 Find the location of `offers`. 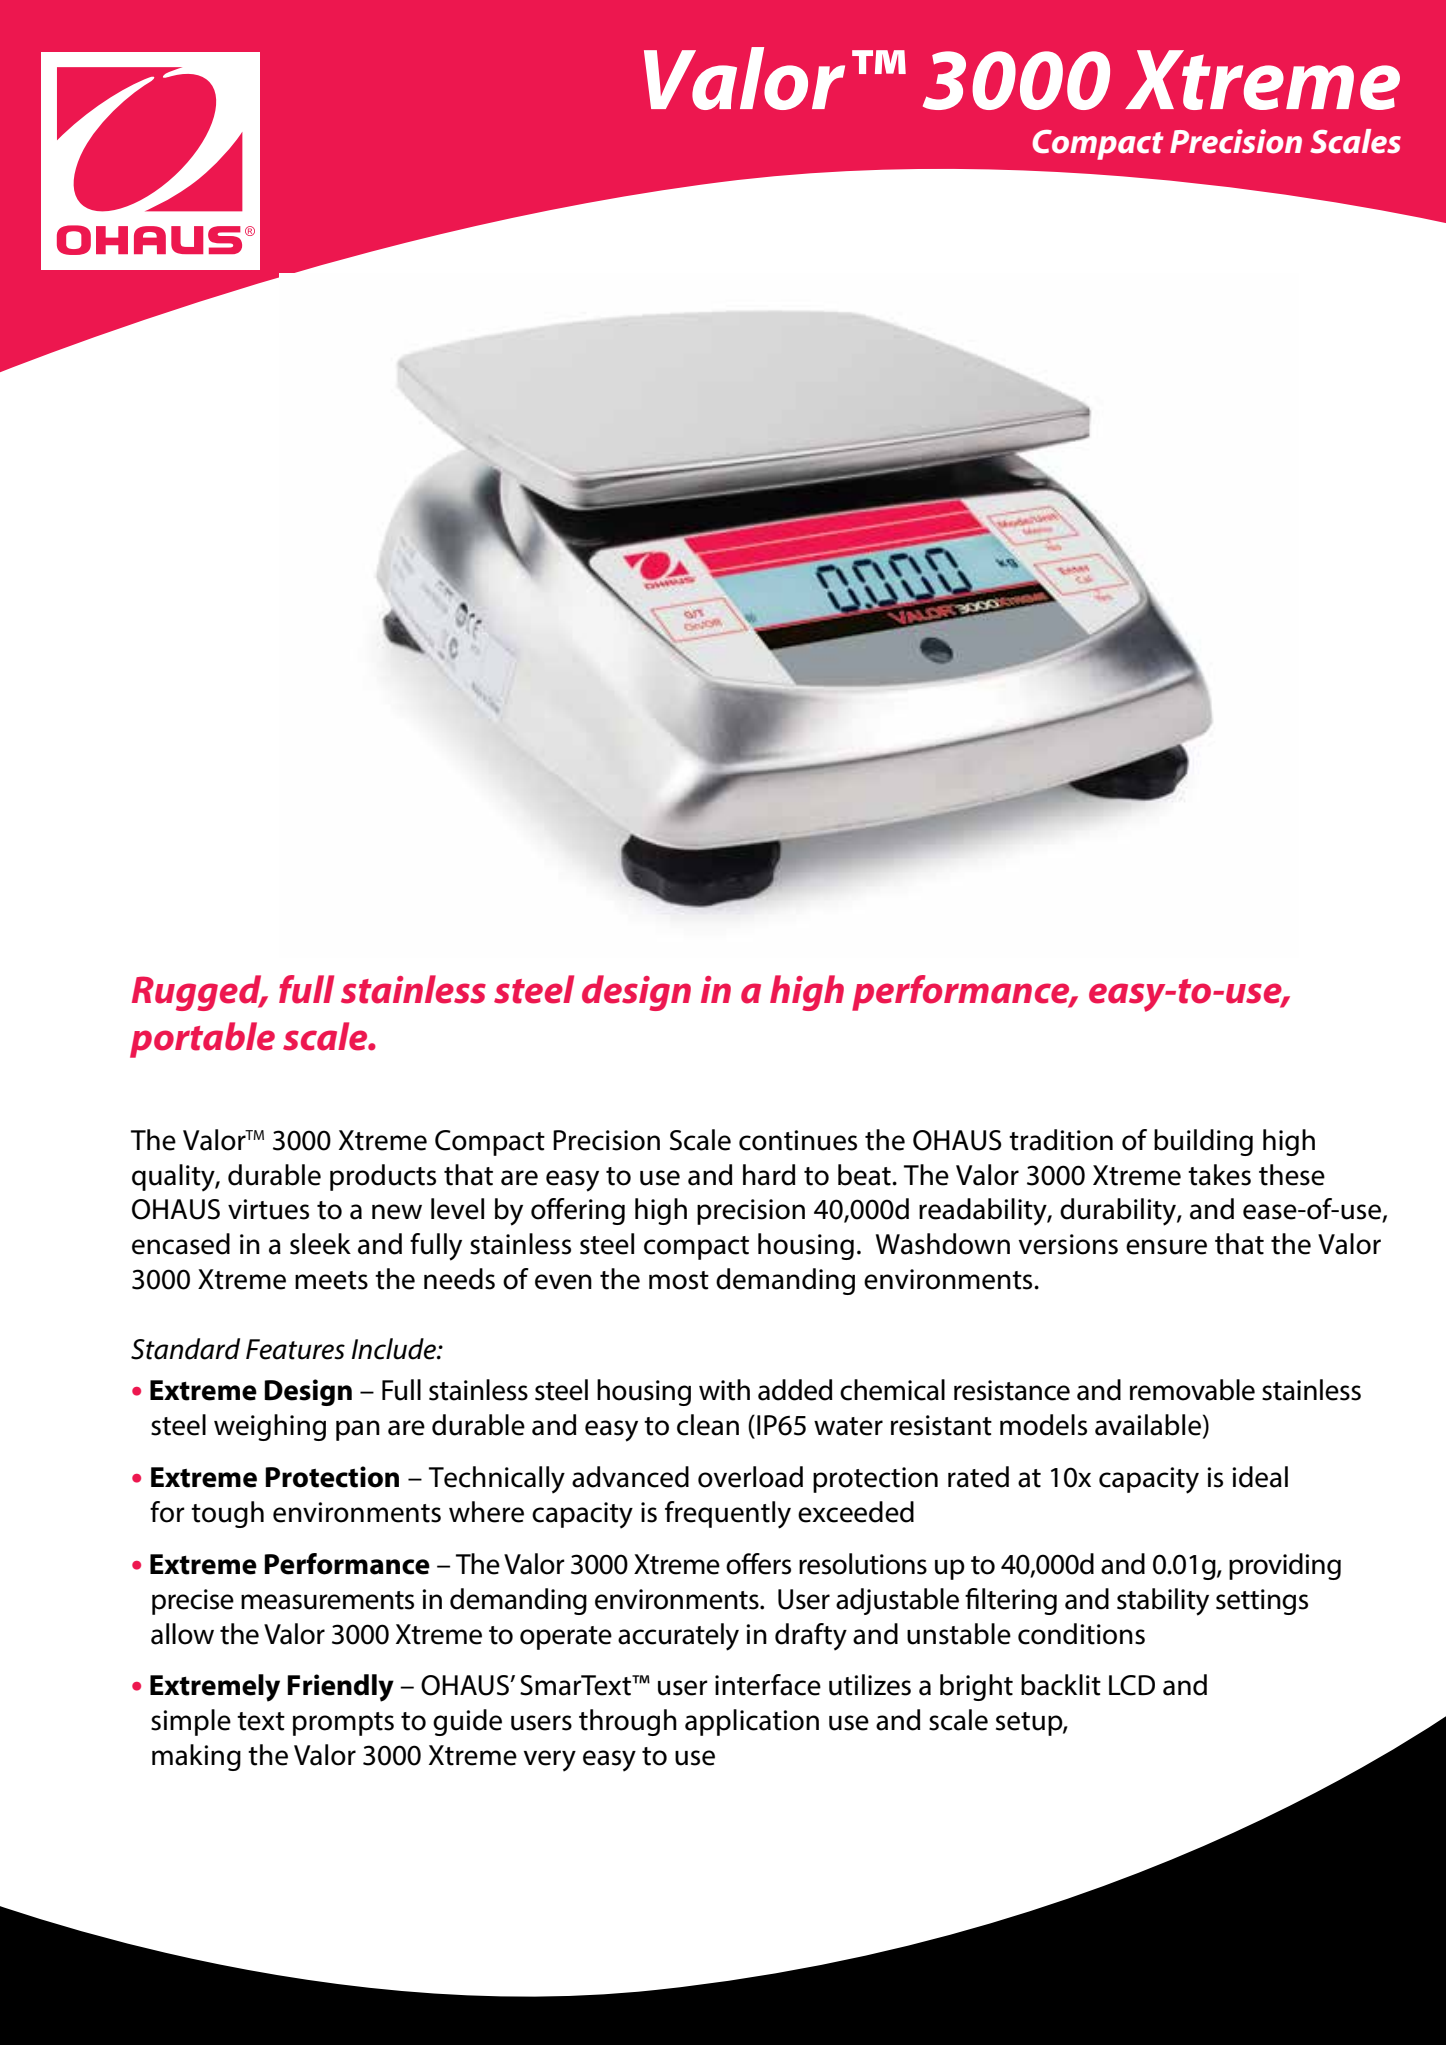

offers is located at coordinates (758, 1564).
